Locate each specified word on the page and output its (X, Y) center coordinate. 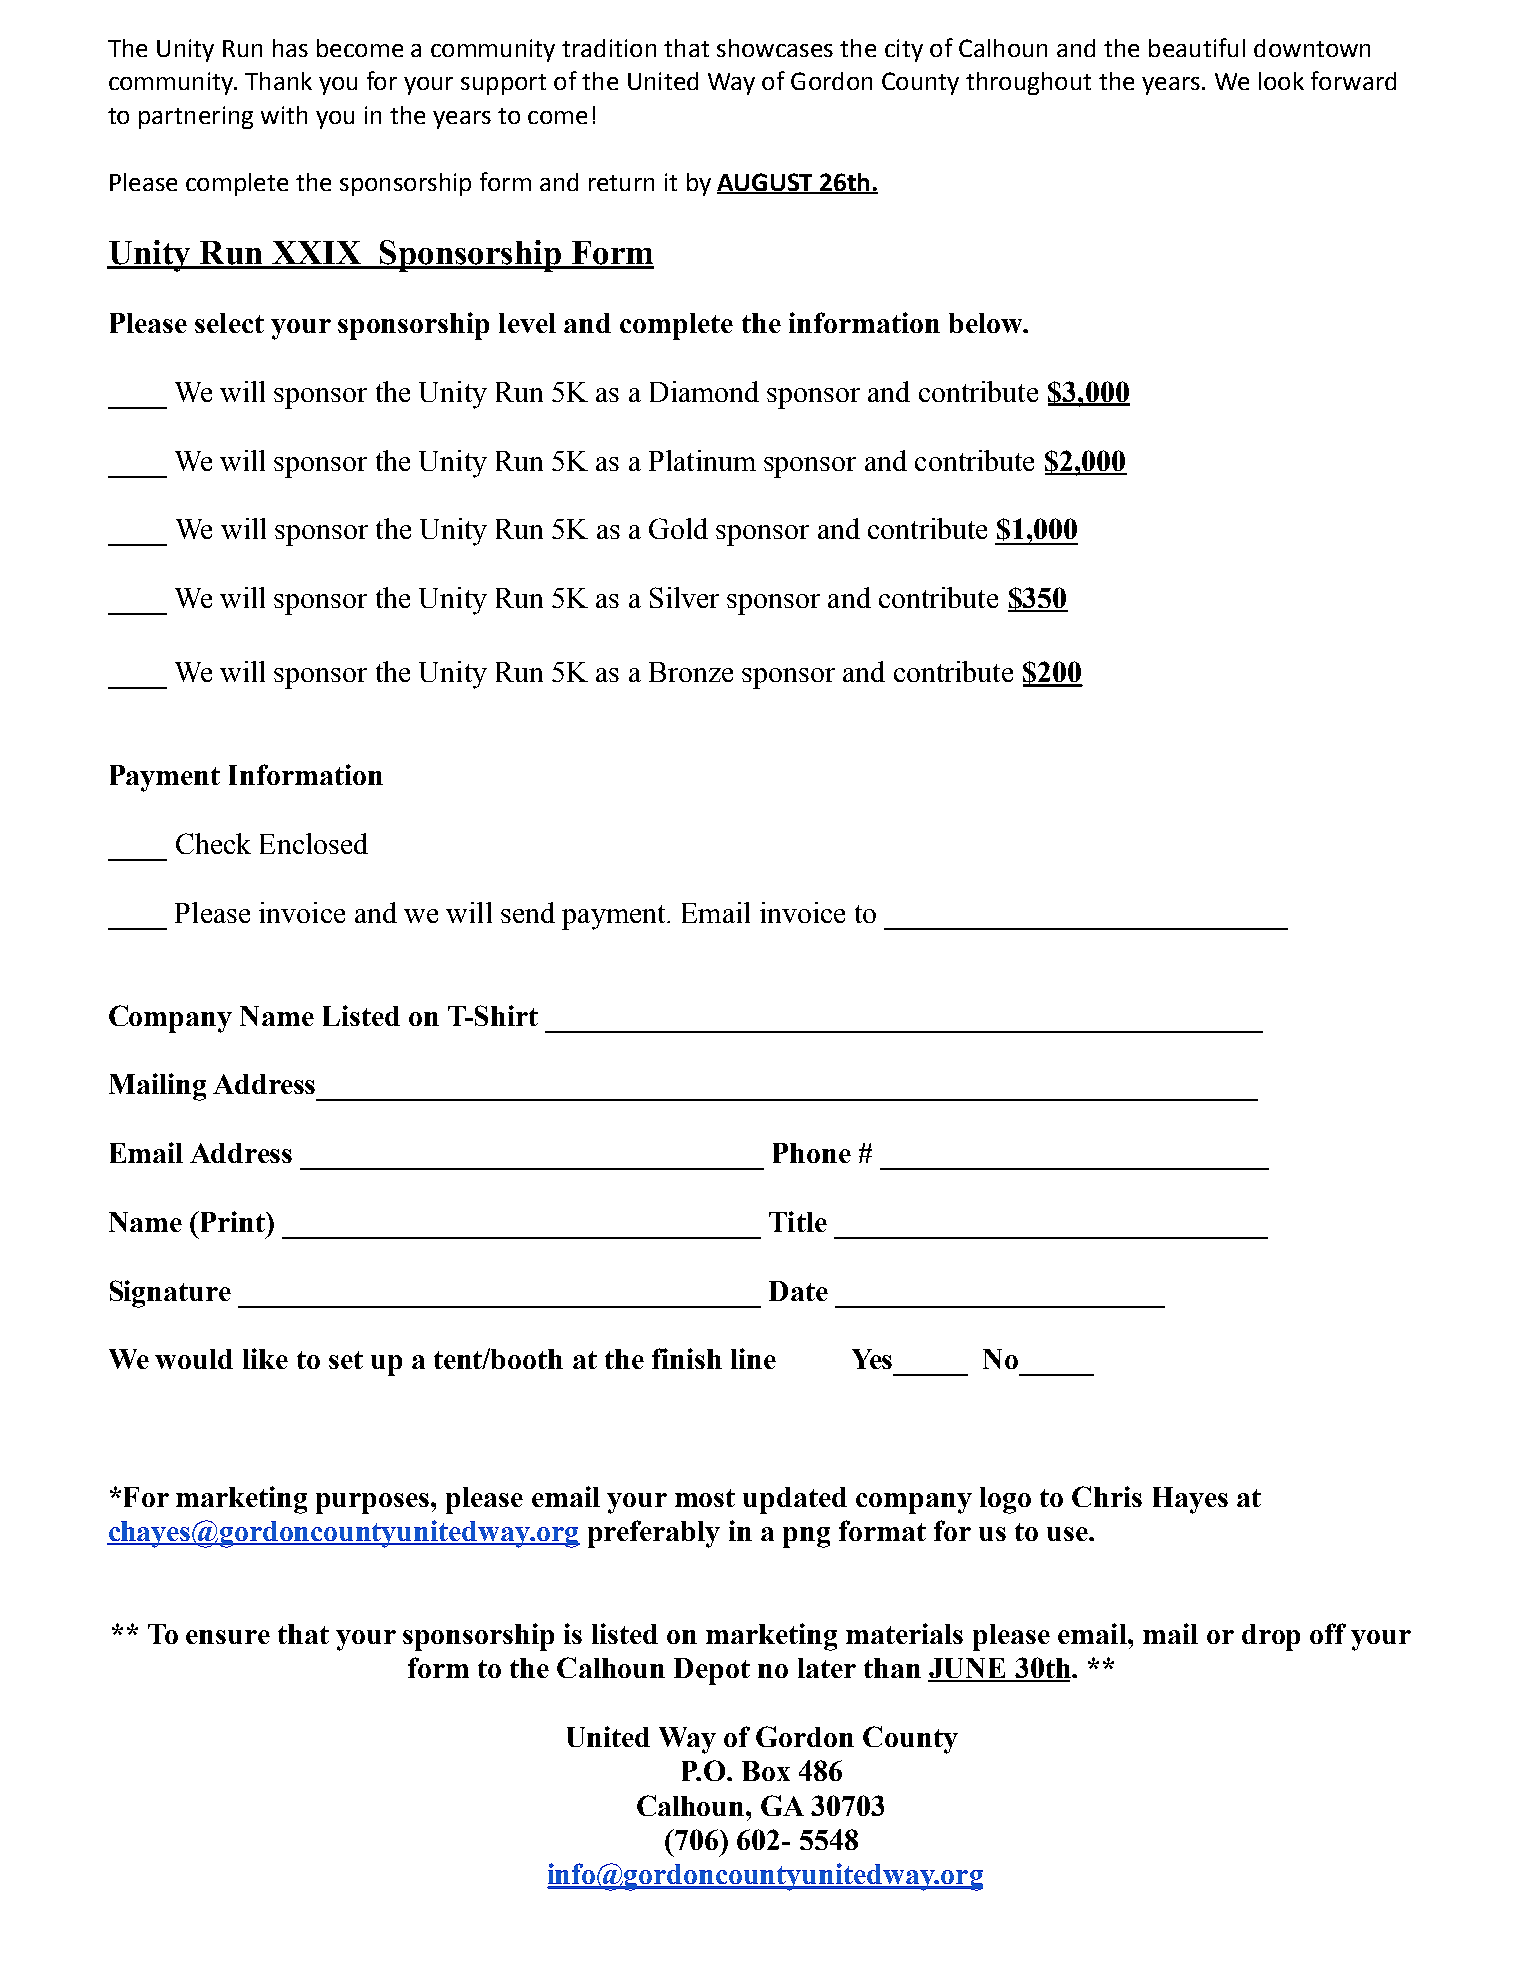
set (346, 1360)
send (528, 912)
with (284, 115)
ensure (228, 1637)
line (753, 1358)
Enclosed (314, 843)
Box (766, 1771)
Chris (1107, 1496)
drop (1271, 1637)
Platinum (702, 460)
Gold (678, 528)
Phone (812, 1153)
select (229, 323)
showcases (775, 48)
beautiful (1197, 47)
